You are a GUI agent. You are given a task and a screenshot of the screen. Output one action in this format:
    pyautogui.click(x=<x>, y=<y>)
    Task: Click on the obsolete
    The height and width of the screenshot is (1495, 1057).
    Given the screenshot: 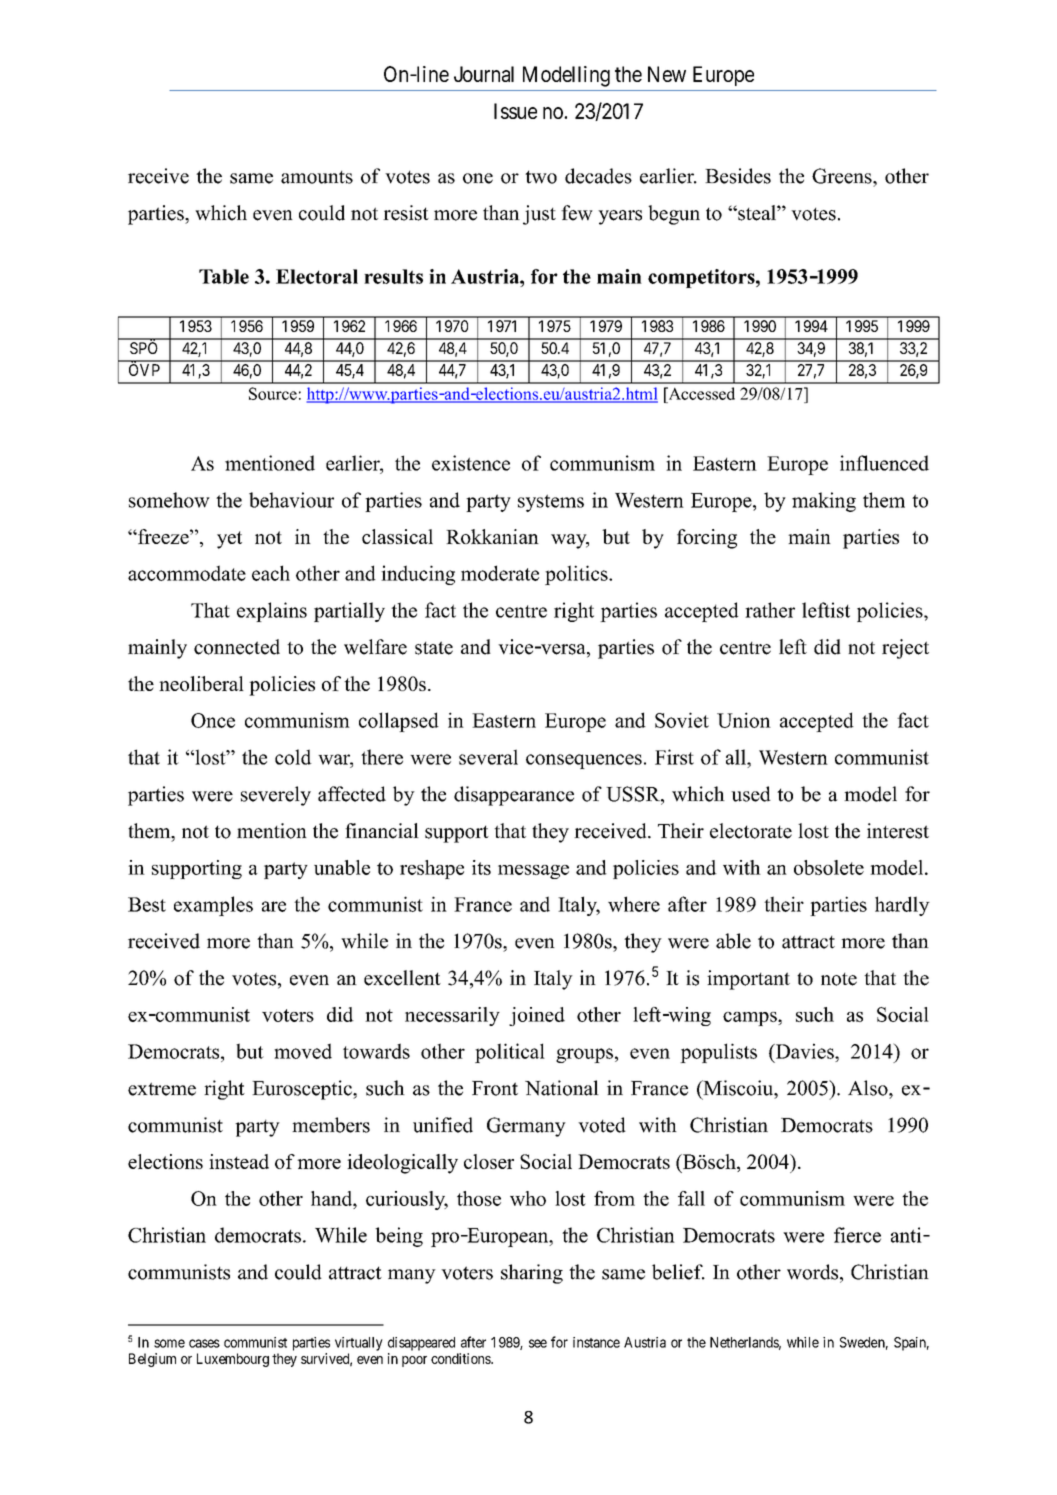 What is the action you would take?
    pyautogui.click(x=829, y=867)
